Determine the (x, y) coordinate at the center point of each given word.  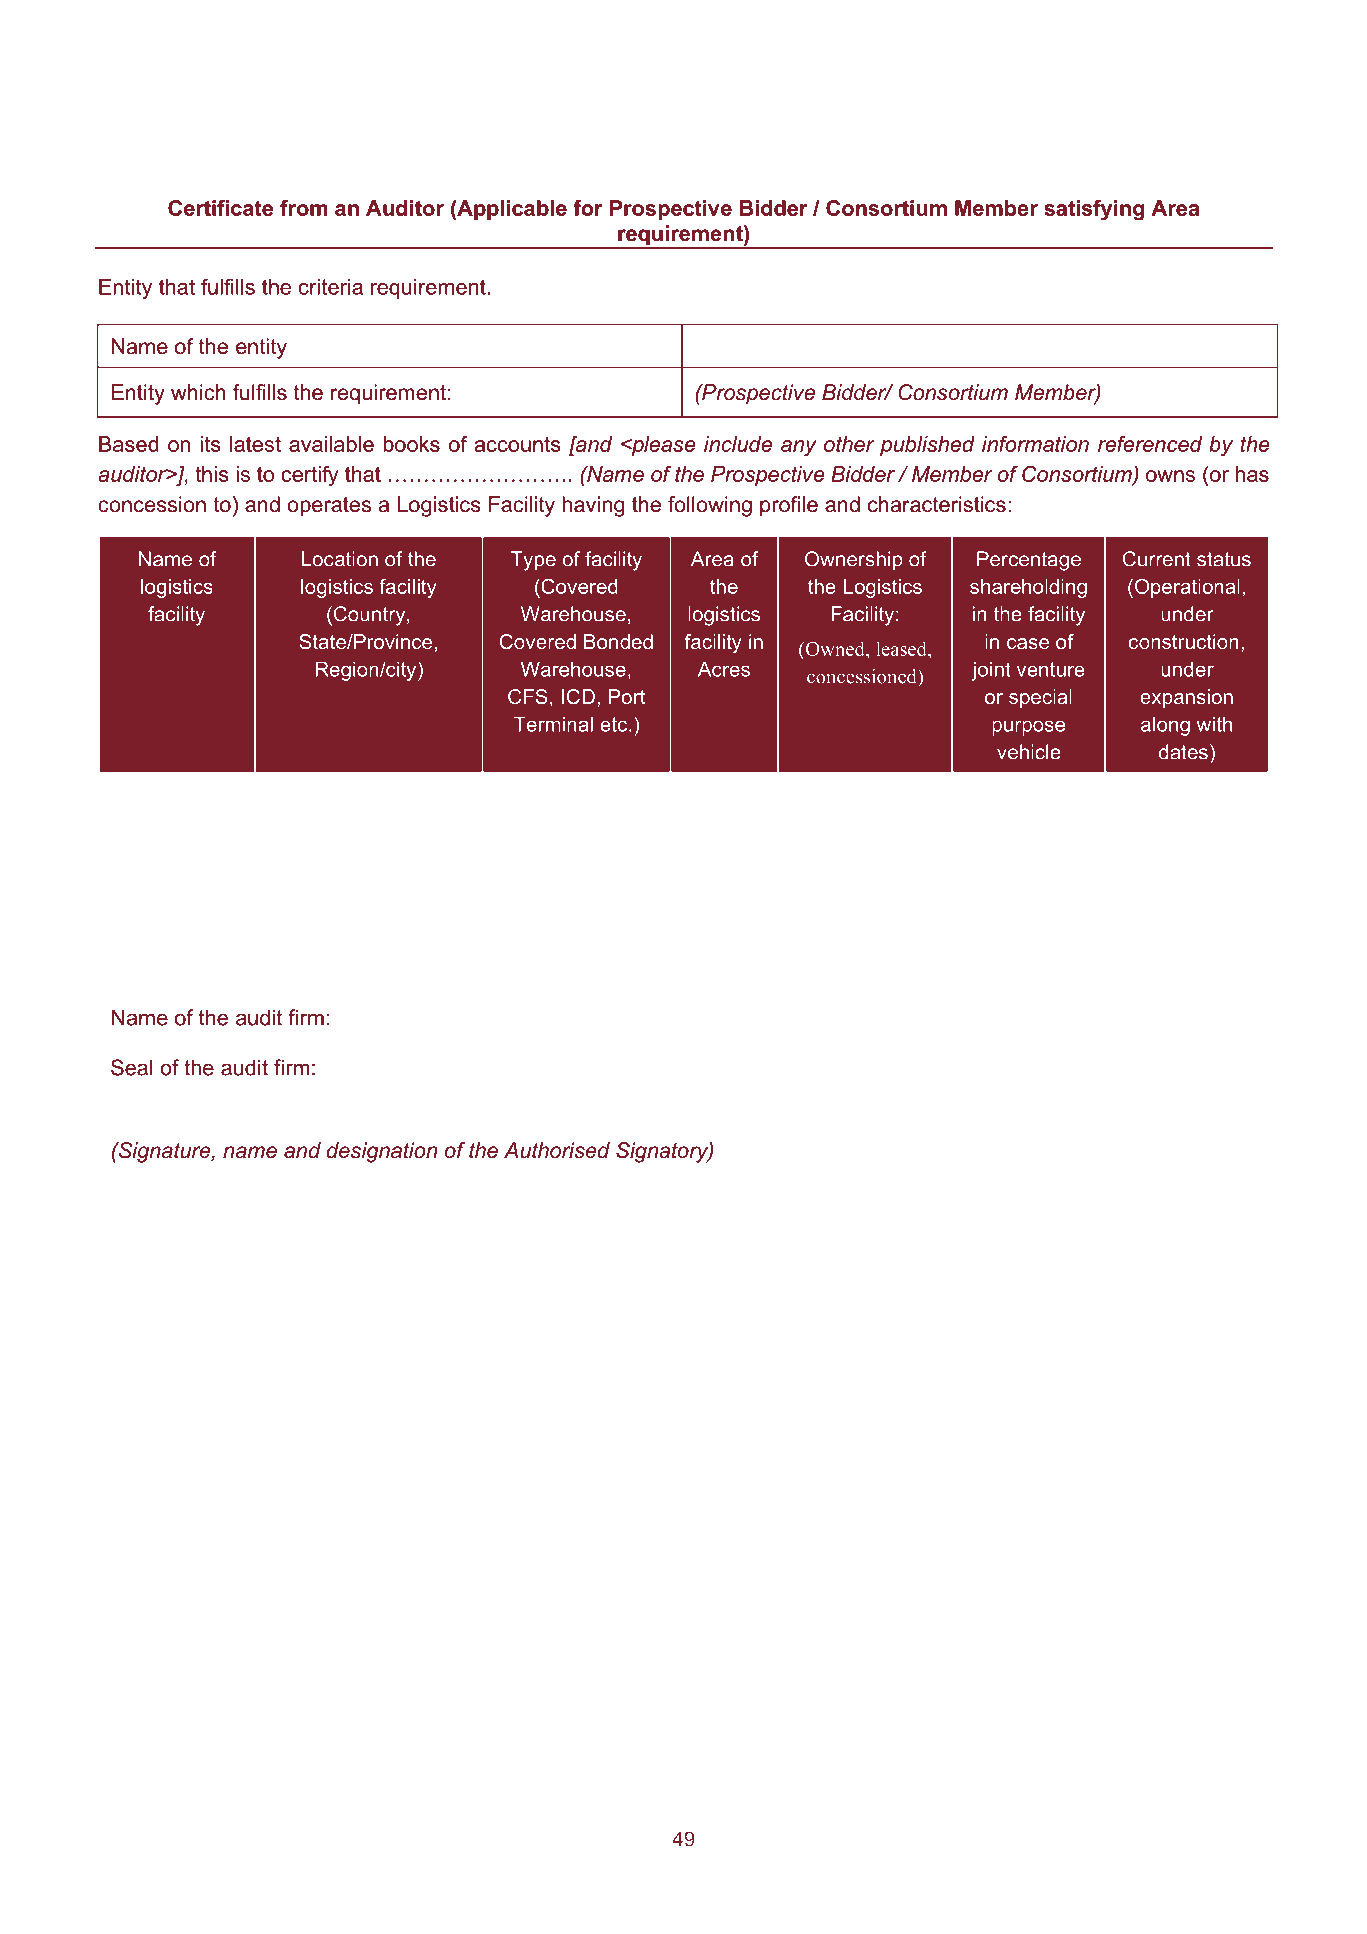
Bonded (618, 641)
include (738, 444)
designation (382, 1152)
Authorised (557, 1150)
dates (1183, 752)
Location (340, 559)
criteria (331, 287)
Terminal (553, 724)
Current (1157, 559)
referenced (1150, 444)
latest (255, 444)
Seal (132, 1067)
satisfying (1094, 210)
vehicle (1029, 752)
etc (613, 724)
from (303, 208)
